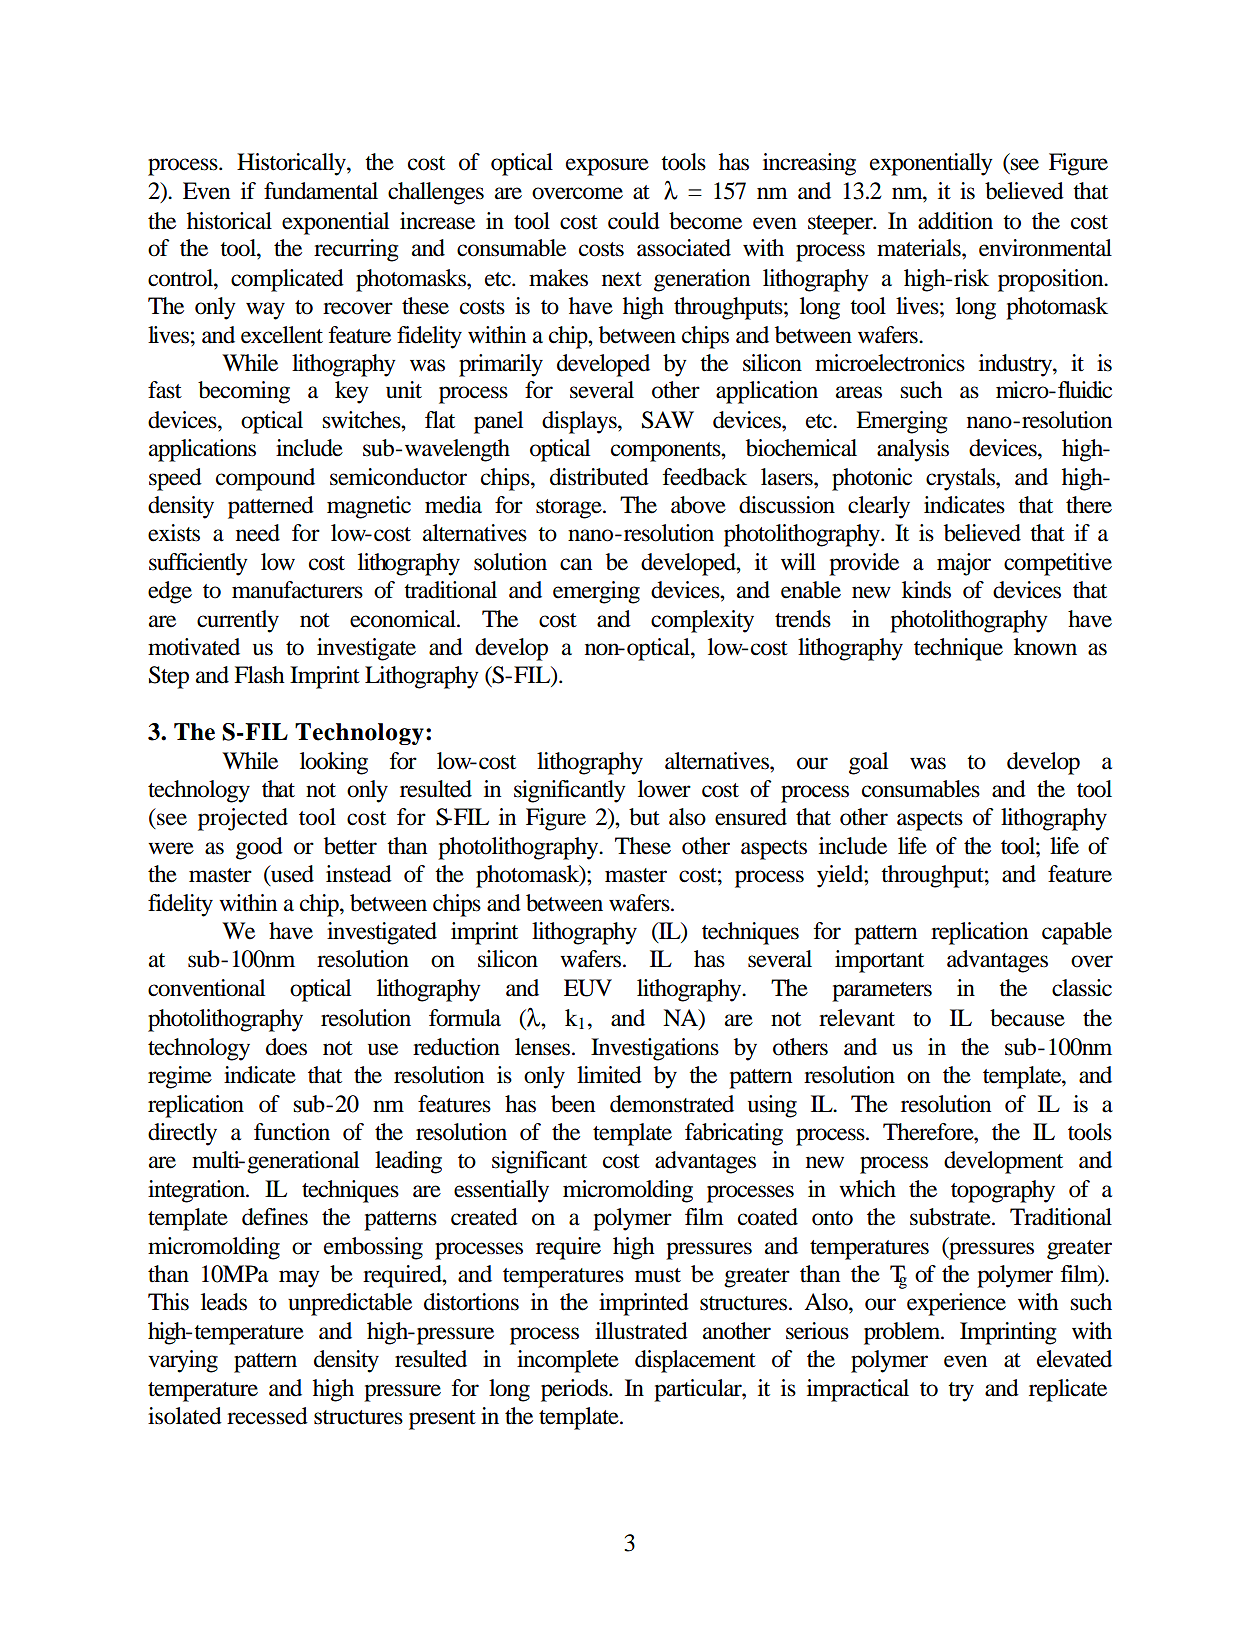  I want to click on projected, so click(243, 819).
